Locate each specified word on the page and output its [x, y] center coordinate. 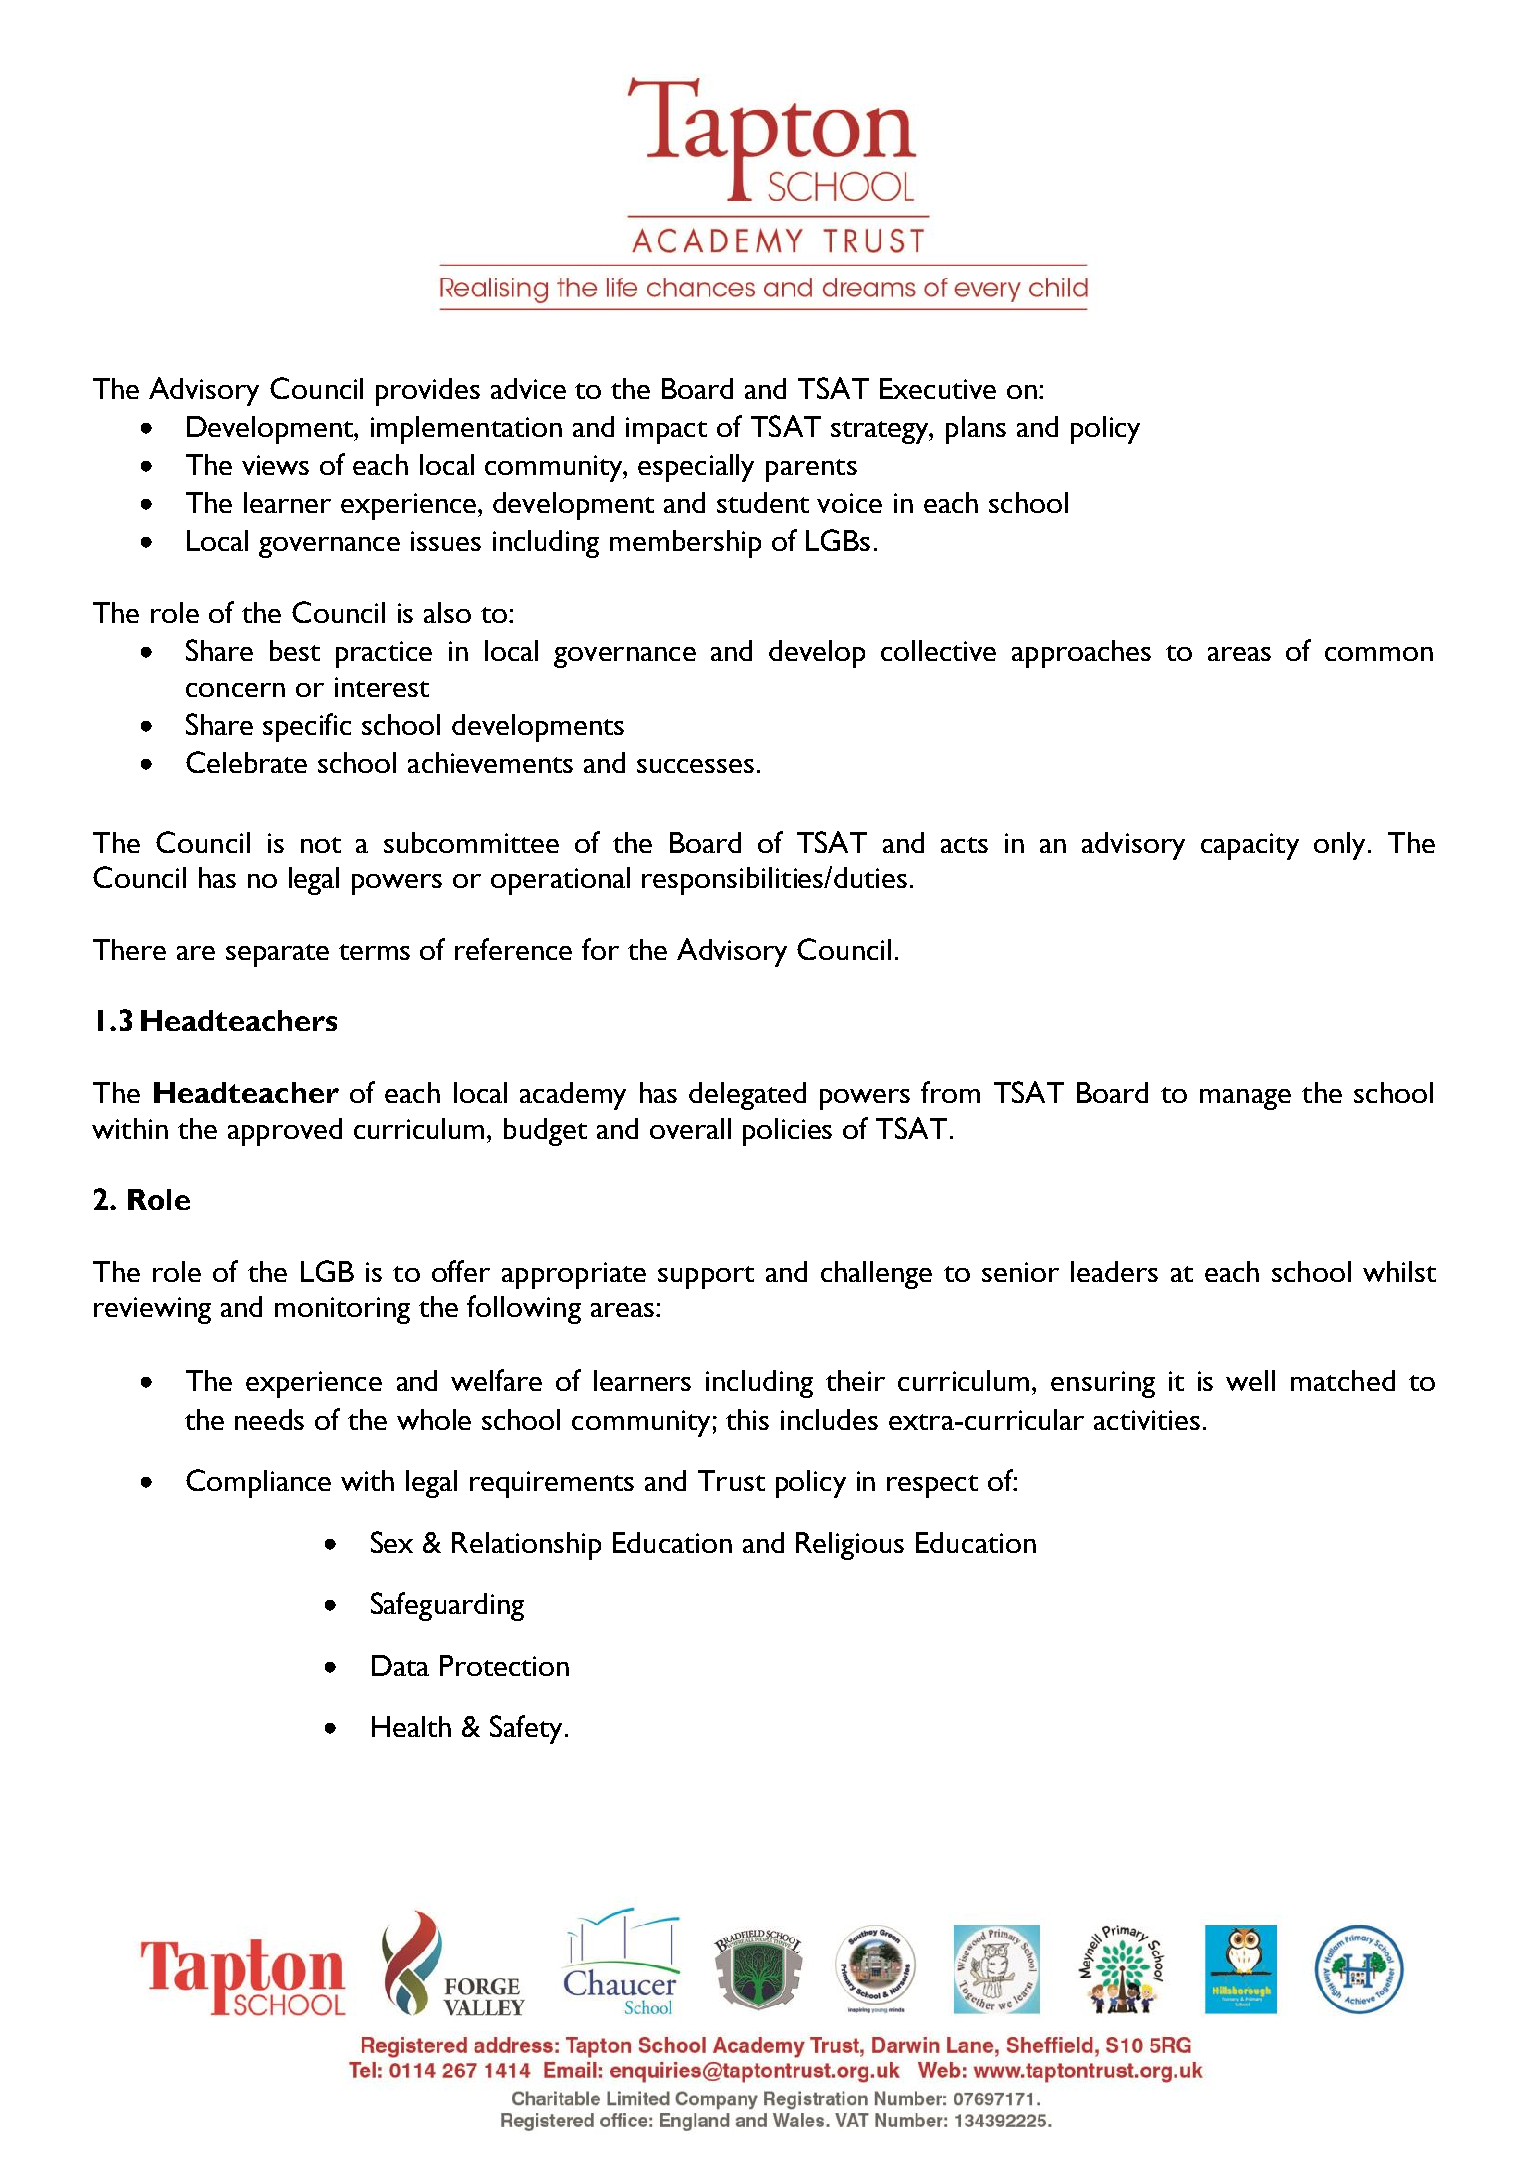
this [747, 1419]
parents [811, 470]
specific [307, 727]
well [1250, 1380]
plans [976, 430]
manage [1245, 1099]
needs [269, 1419]
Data [400, 1665]
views [275, 465]
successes [695, 766]
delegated [747, 1096]
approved [285, 1132]
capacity [1250, 846]
